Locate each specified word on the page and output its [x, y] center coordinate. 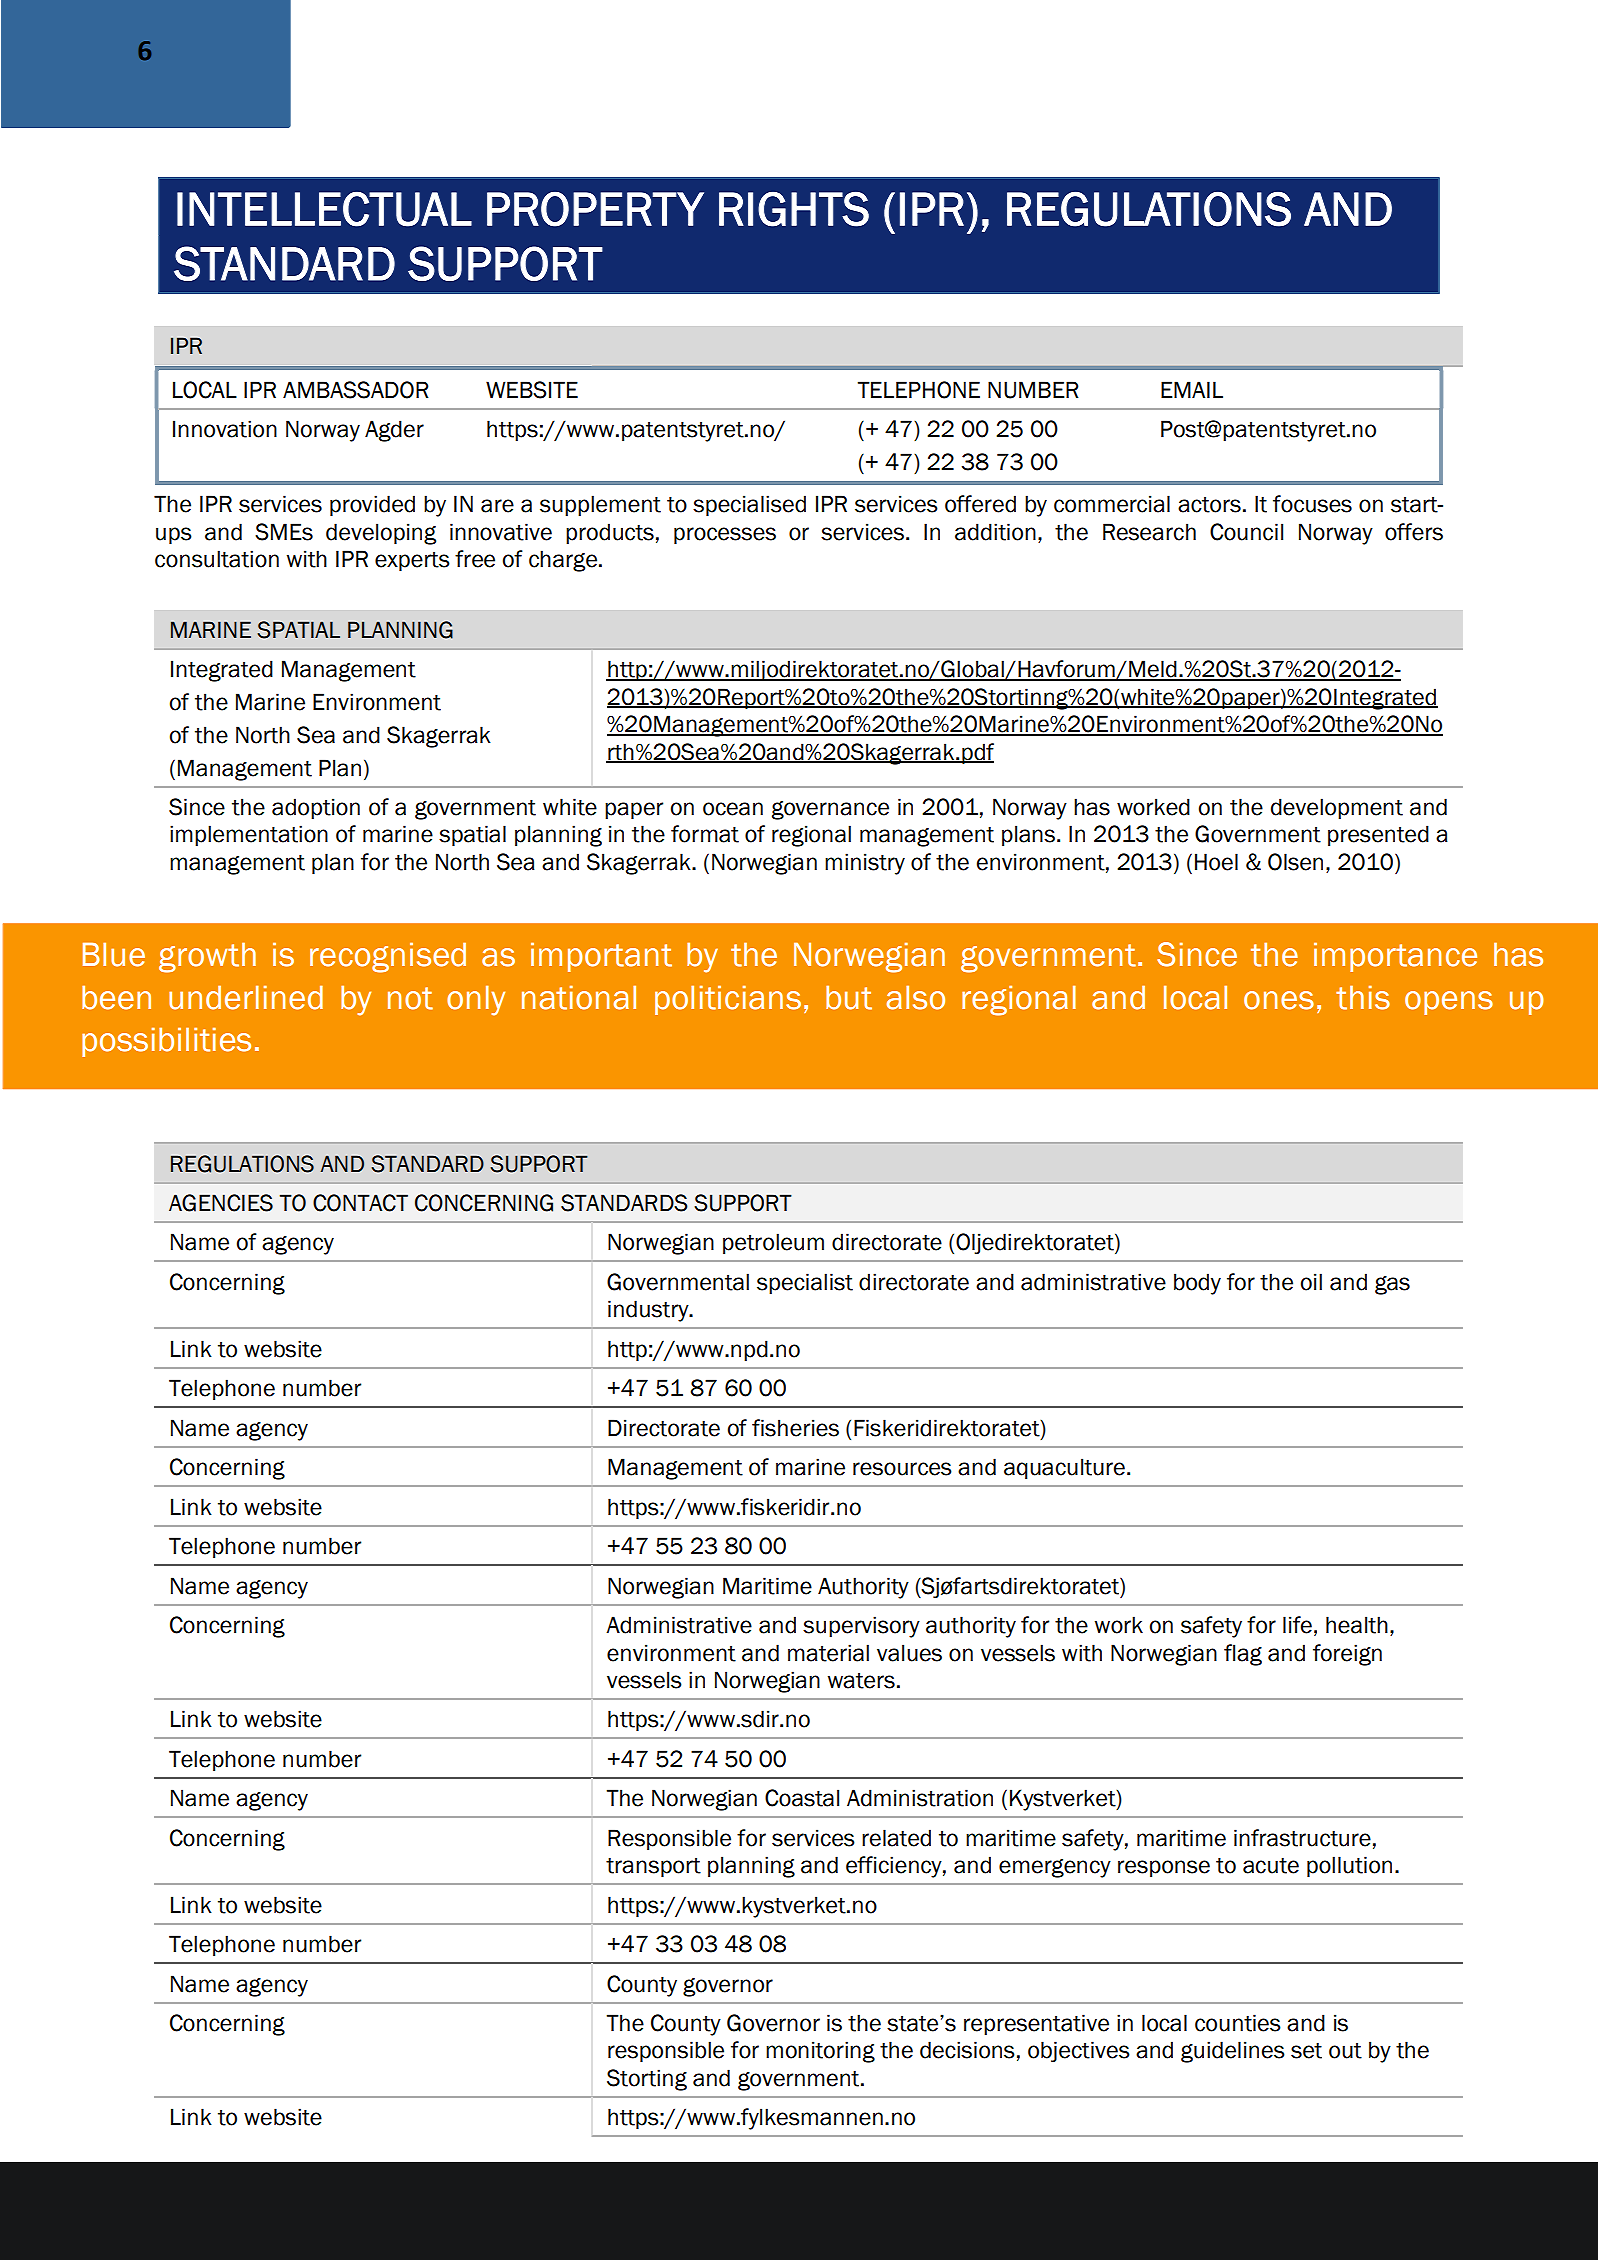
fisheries [795, 1428]
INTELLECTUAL [324, 209]
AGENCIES [221, 1203]
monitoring [820, 2052]
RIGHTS [794, 209]
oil [1311, 1282]
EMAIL [1192, 389]
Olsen [1295, 862]
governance [830, 810]
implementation [249, 835]
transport [653, 1867]
